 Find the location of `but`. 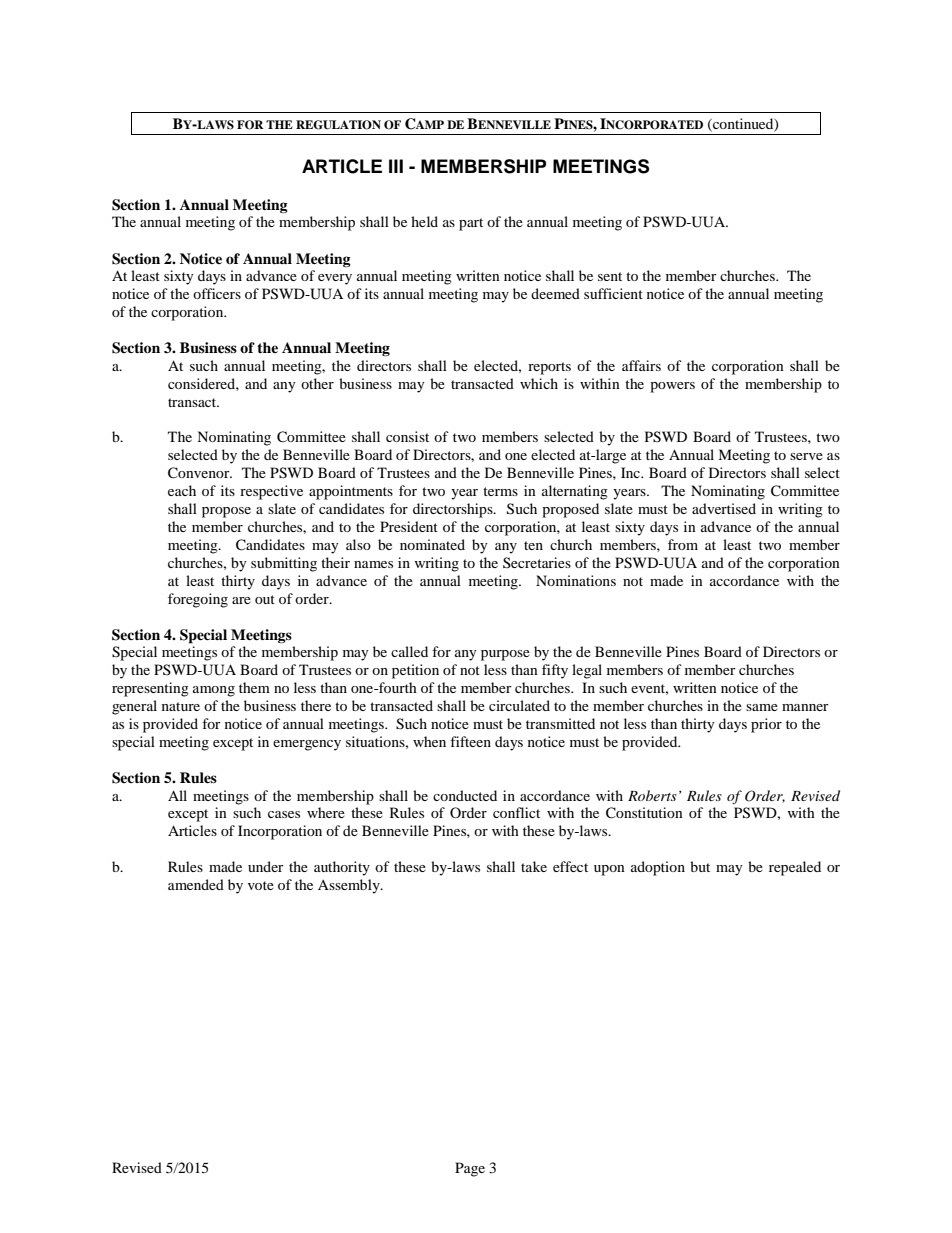

but is located at coordinates (700, 866).
